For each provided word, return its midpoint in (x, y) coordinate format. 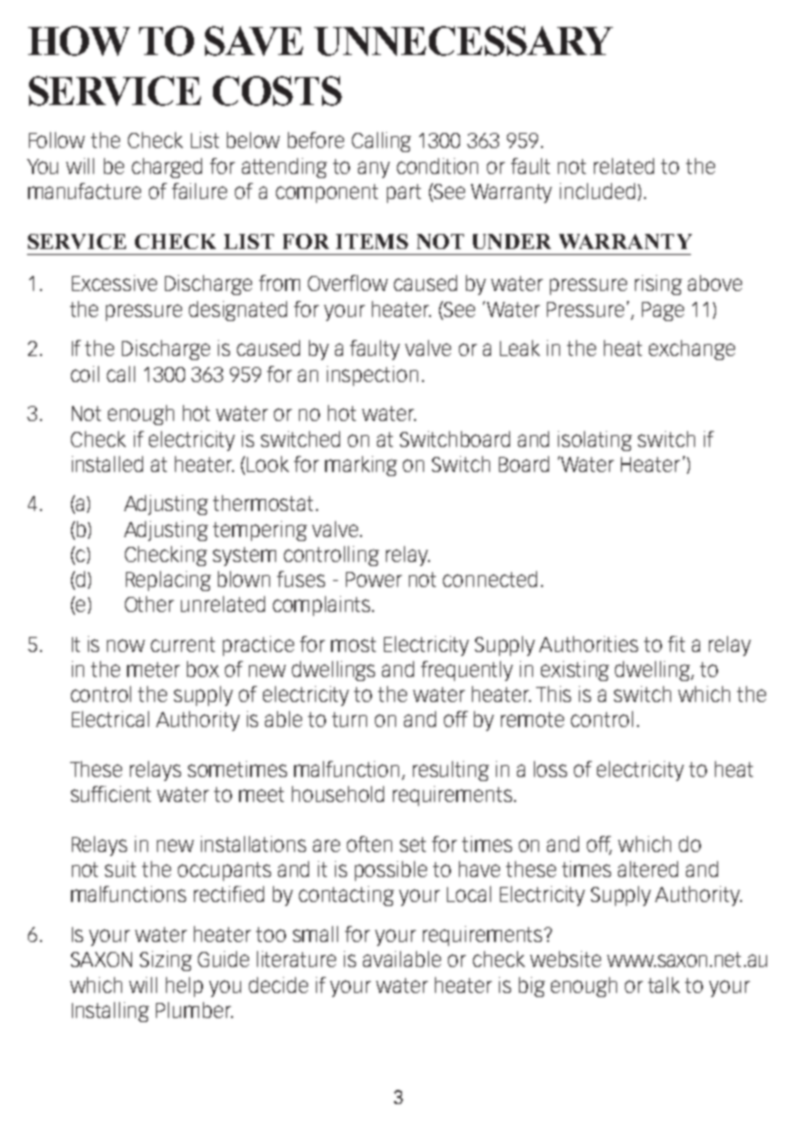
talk (664, 985)
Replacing (168, 581)
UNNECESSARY (463, 41)
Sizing (166, 961)
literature (296, 959)
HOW (79, 41)
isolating (595, 441)
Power (374, 579)
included (597, 191)
